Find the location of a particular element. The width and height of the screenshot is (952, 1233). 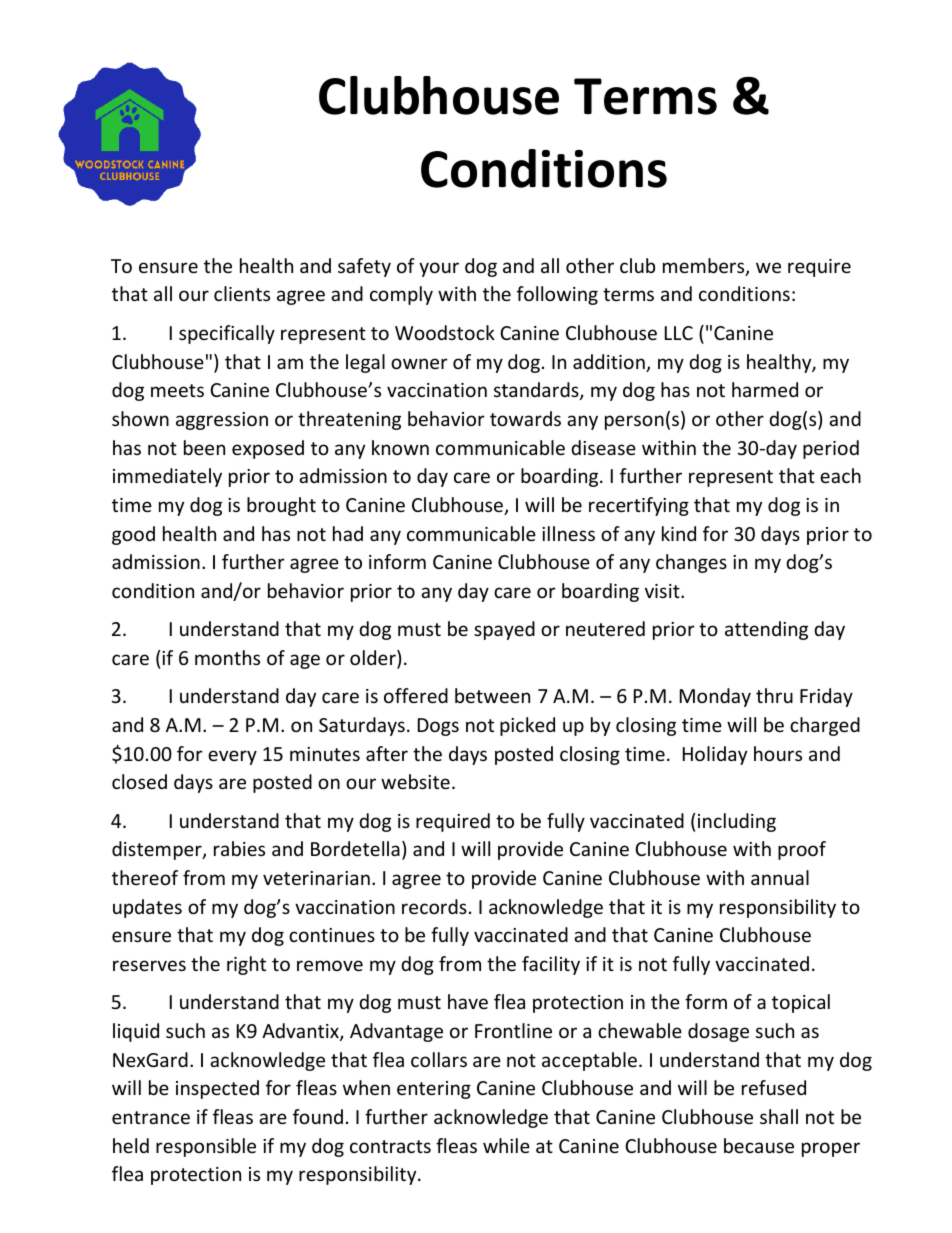

including is located at coordinates (737, 822).
